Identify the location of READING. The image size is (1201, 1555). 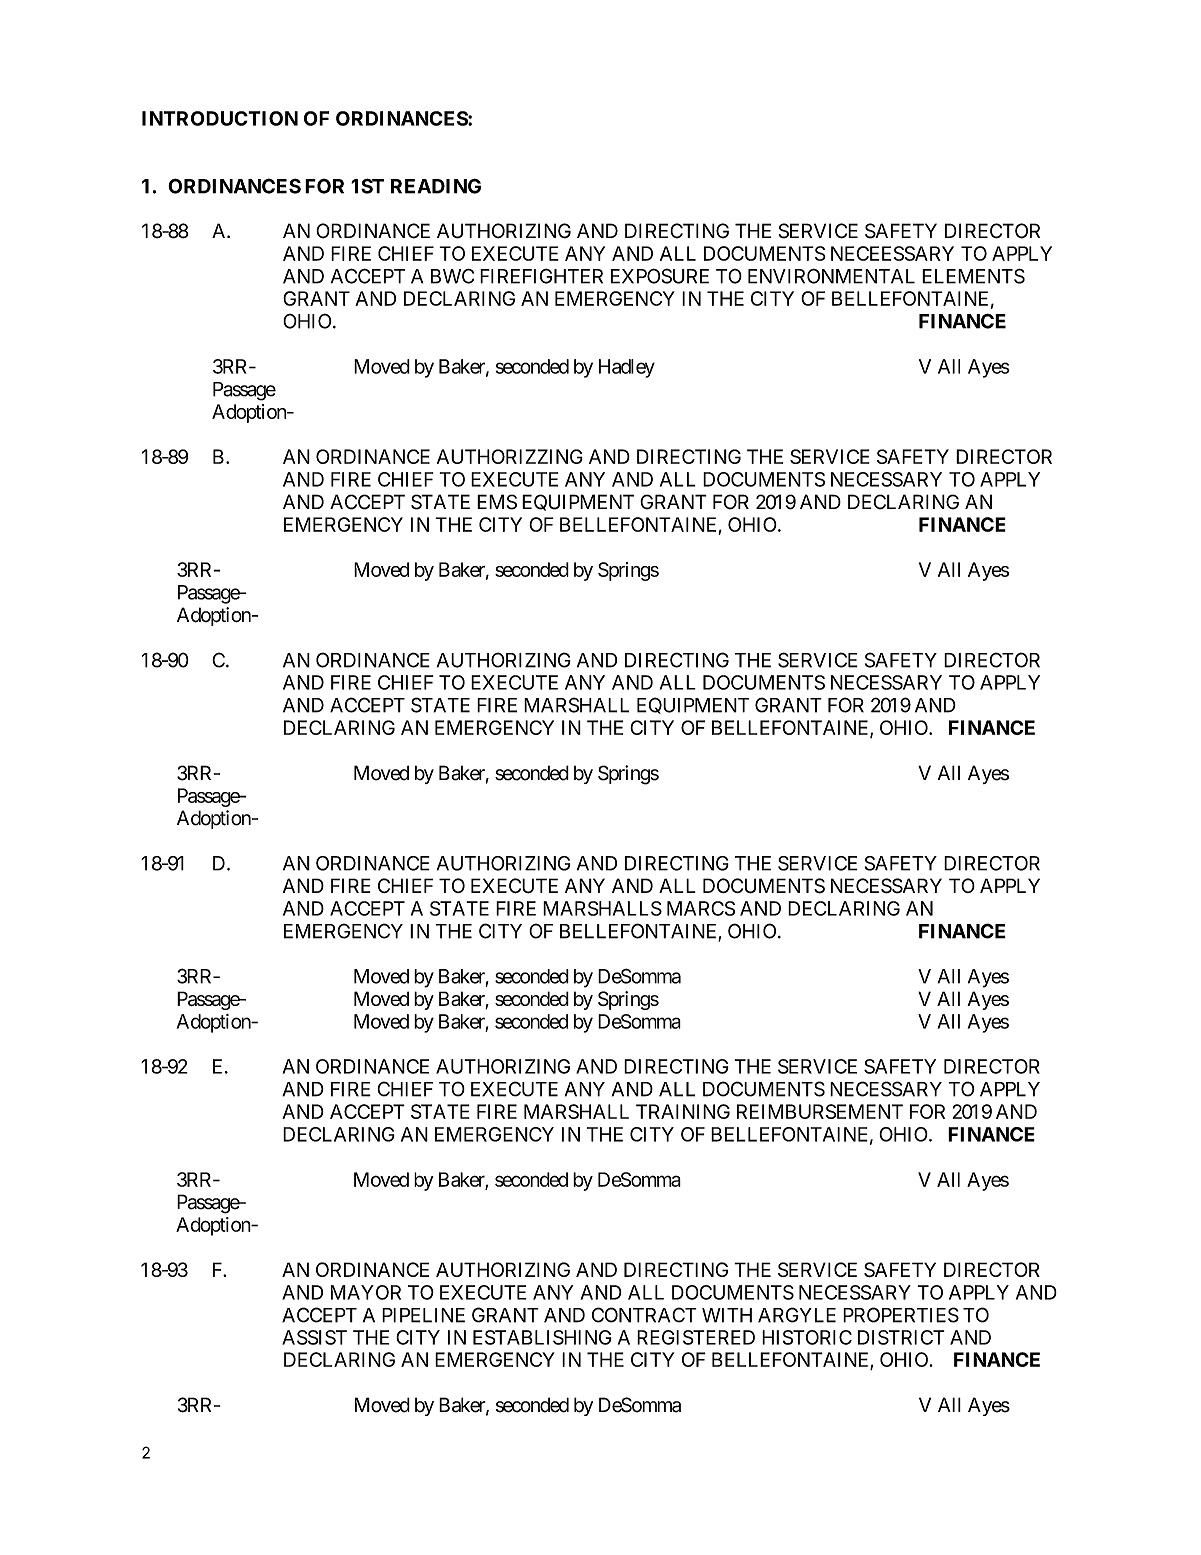
(436, 186).
